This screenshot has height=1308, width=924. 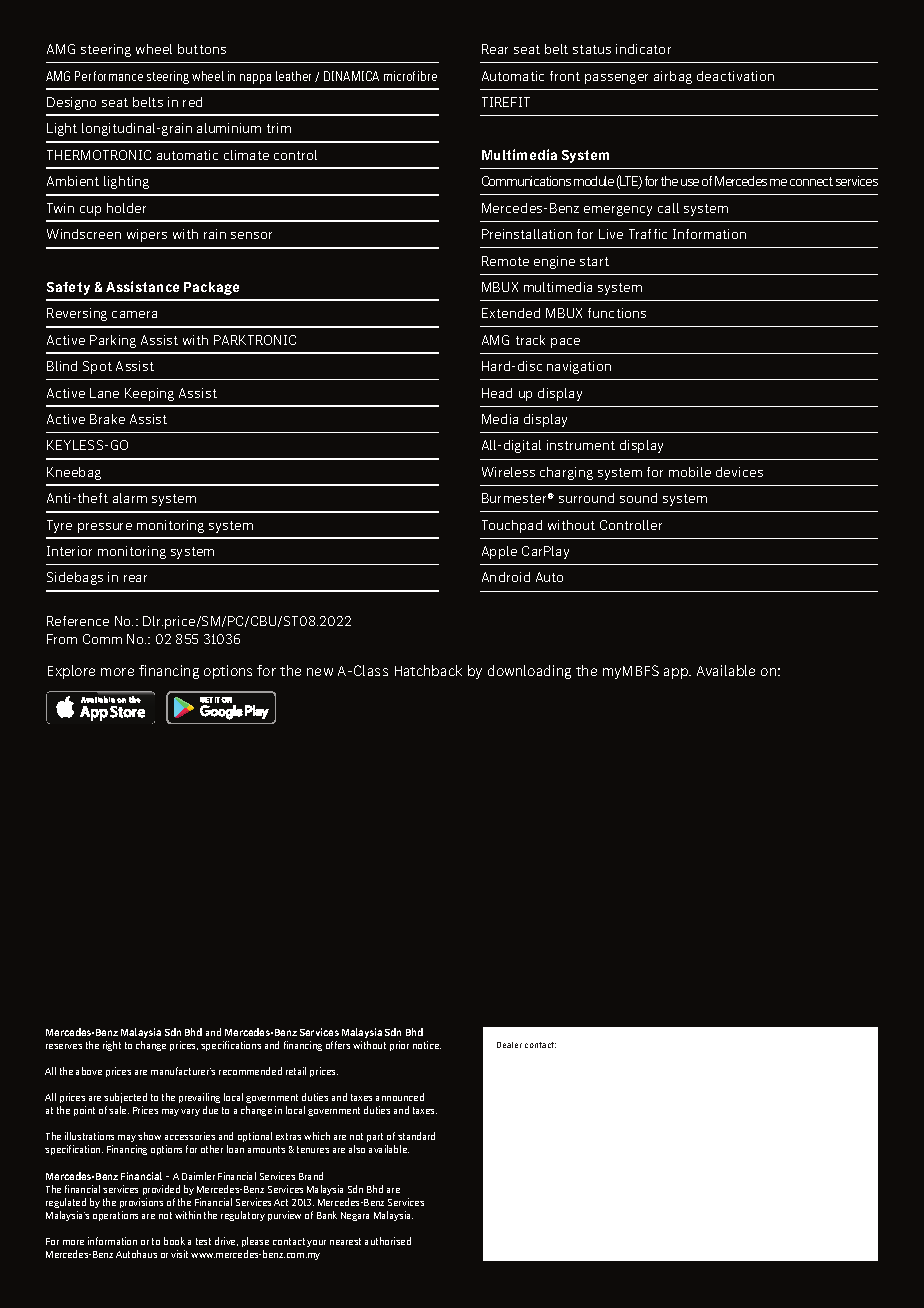 I want to click on Keeping, so click(x=149, y=394).
